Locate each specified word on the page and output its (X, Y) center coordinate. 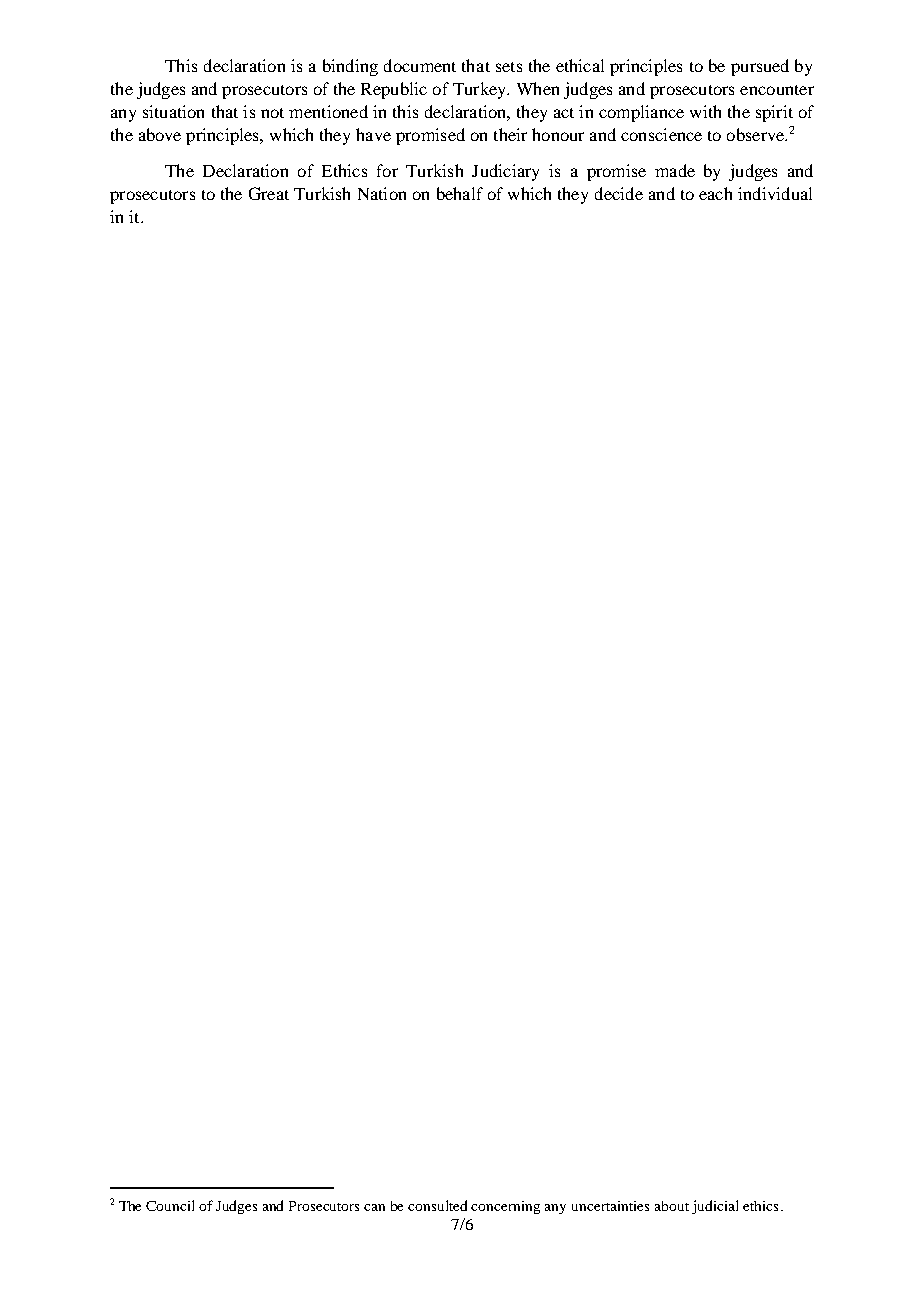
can (374, 1207)
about (672, 1206)
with (705, 111)
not (272, 113)
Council (170, 1205)
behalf (460, 193)
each (715, 193)
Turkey (481, 90)
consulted (437, 1205)
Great (269, 193)
